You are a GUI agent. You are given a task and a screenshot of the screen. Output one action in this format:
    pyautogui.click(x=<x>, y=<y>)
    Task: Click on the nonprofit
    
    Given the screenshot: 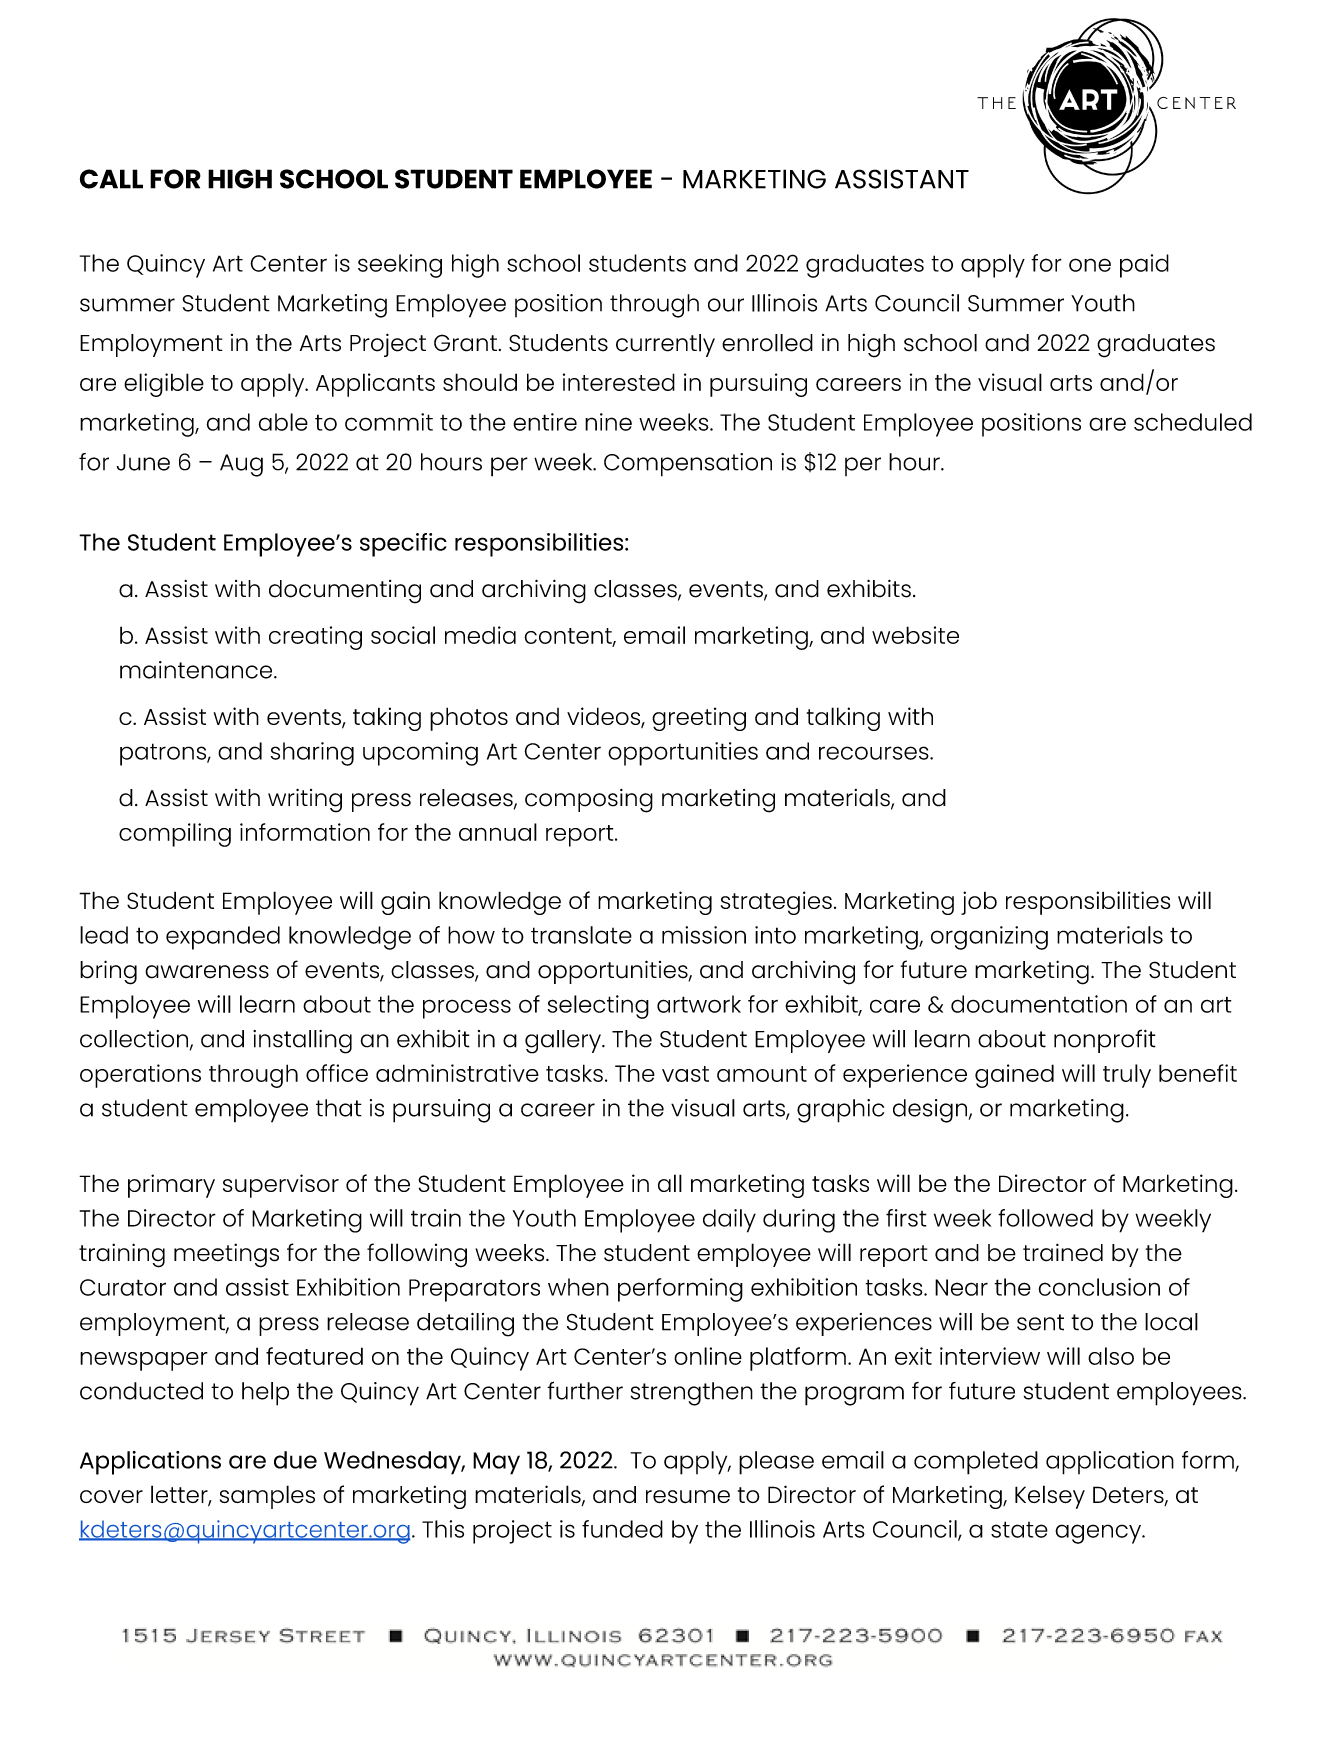 What is the action you would take?
    pyautogui.click(x=1105, y=1041)
